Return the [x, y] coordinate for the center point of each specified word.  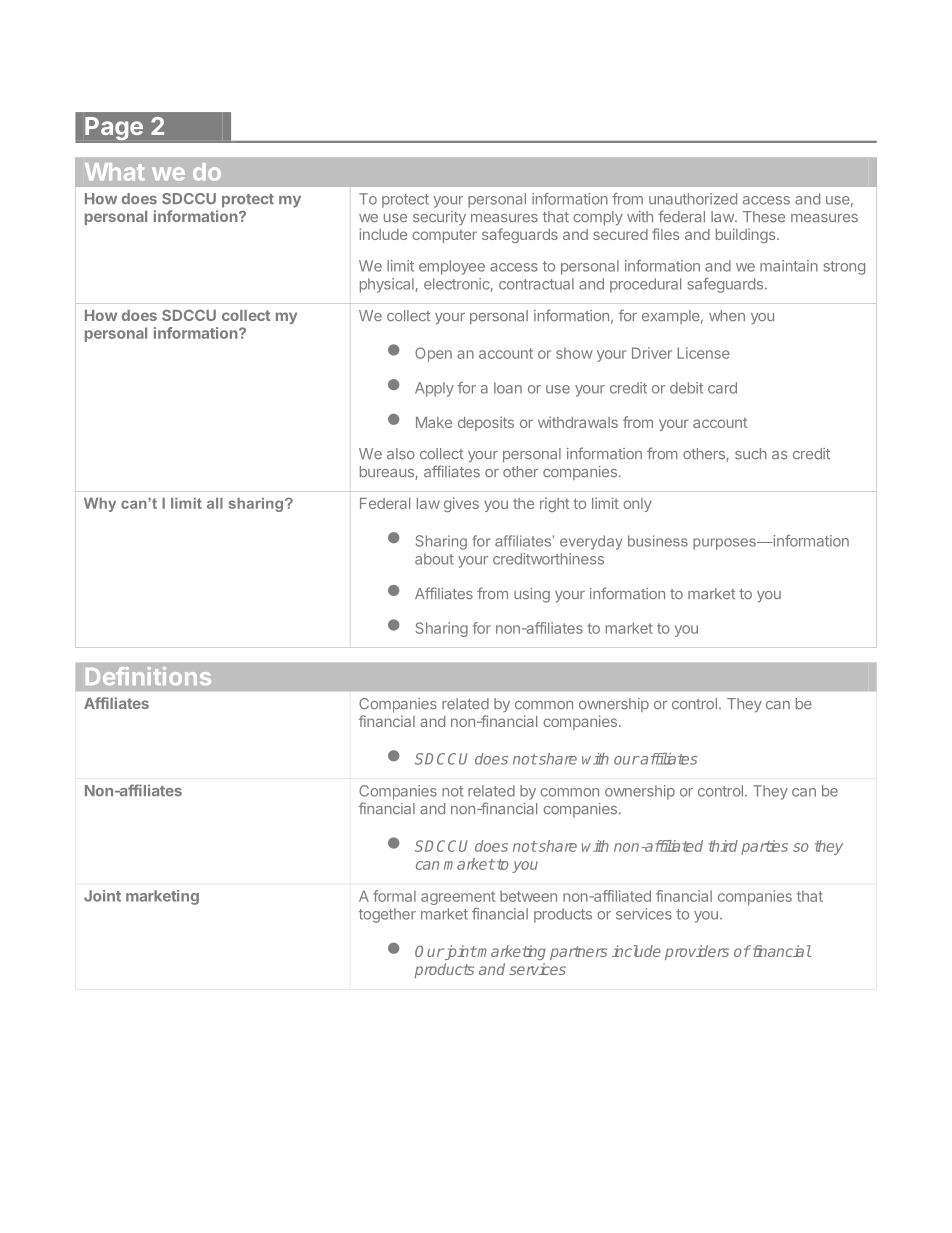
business [658, 541]
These [764, 217]
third [723, 846]
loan [508, 388]
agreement [458, 898]
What [114, 172]
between [528, 896]
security [439, 218]
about [434, 559]
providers [697, 952]
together [387, 915]
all [215, 503]
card [722, 388]
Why [100, 505]
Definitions [148, 676]
